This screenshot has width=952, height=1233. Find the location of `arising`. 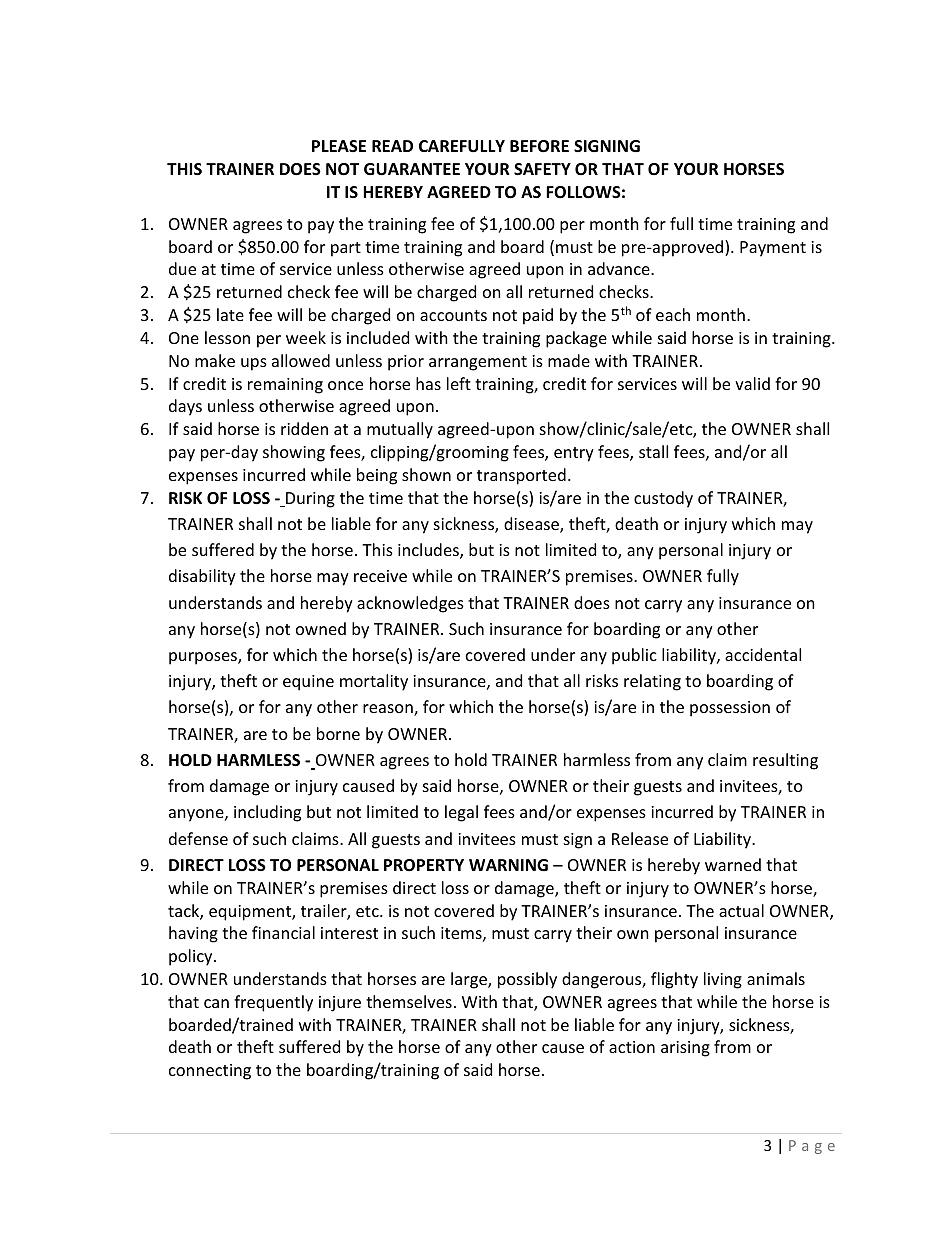

arising is located at coordinates (685, 1049).
